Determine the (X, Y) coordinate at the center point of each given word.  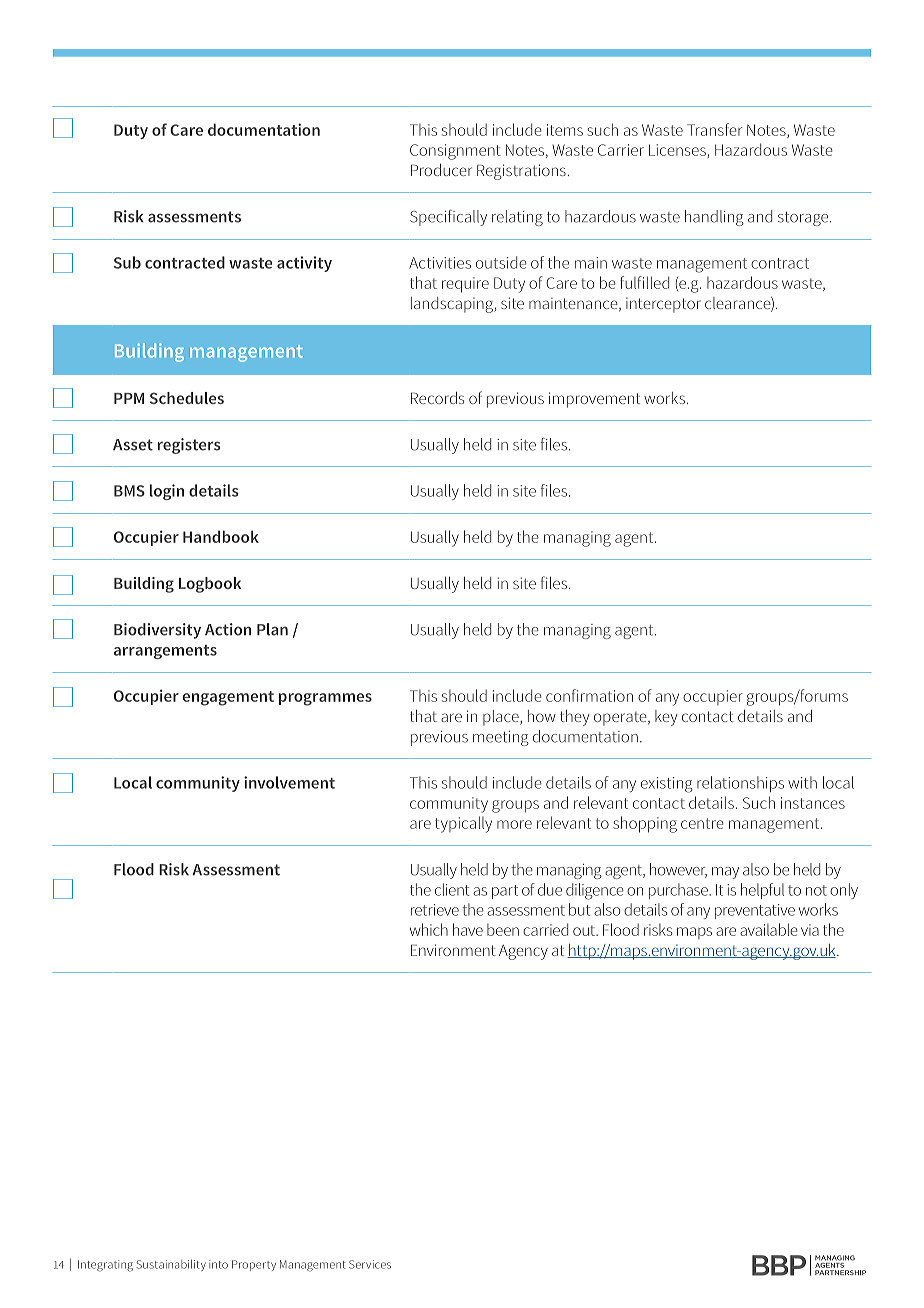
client (452, 889)
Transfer (714, 129)
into (218, 1264)
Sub (127, 262)
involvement (289, 782)
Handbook (221, 536)
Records (437, 398)
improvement (594, 400)
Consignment (455, 152)
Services (370, 1264)
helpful (762, 891)
